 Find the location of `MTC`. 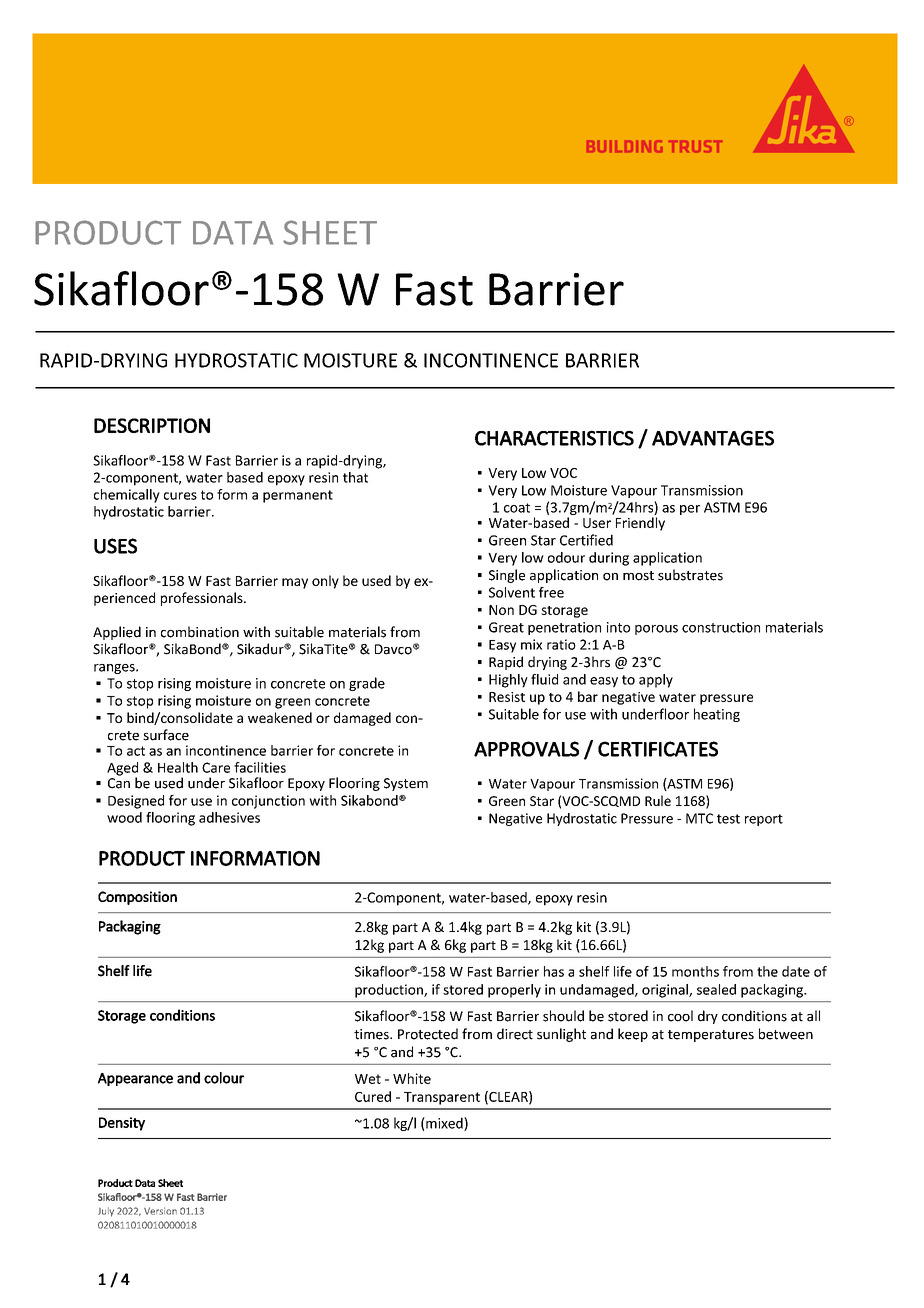

MTC is located at coordinates (699, 818).
